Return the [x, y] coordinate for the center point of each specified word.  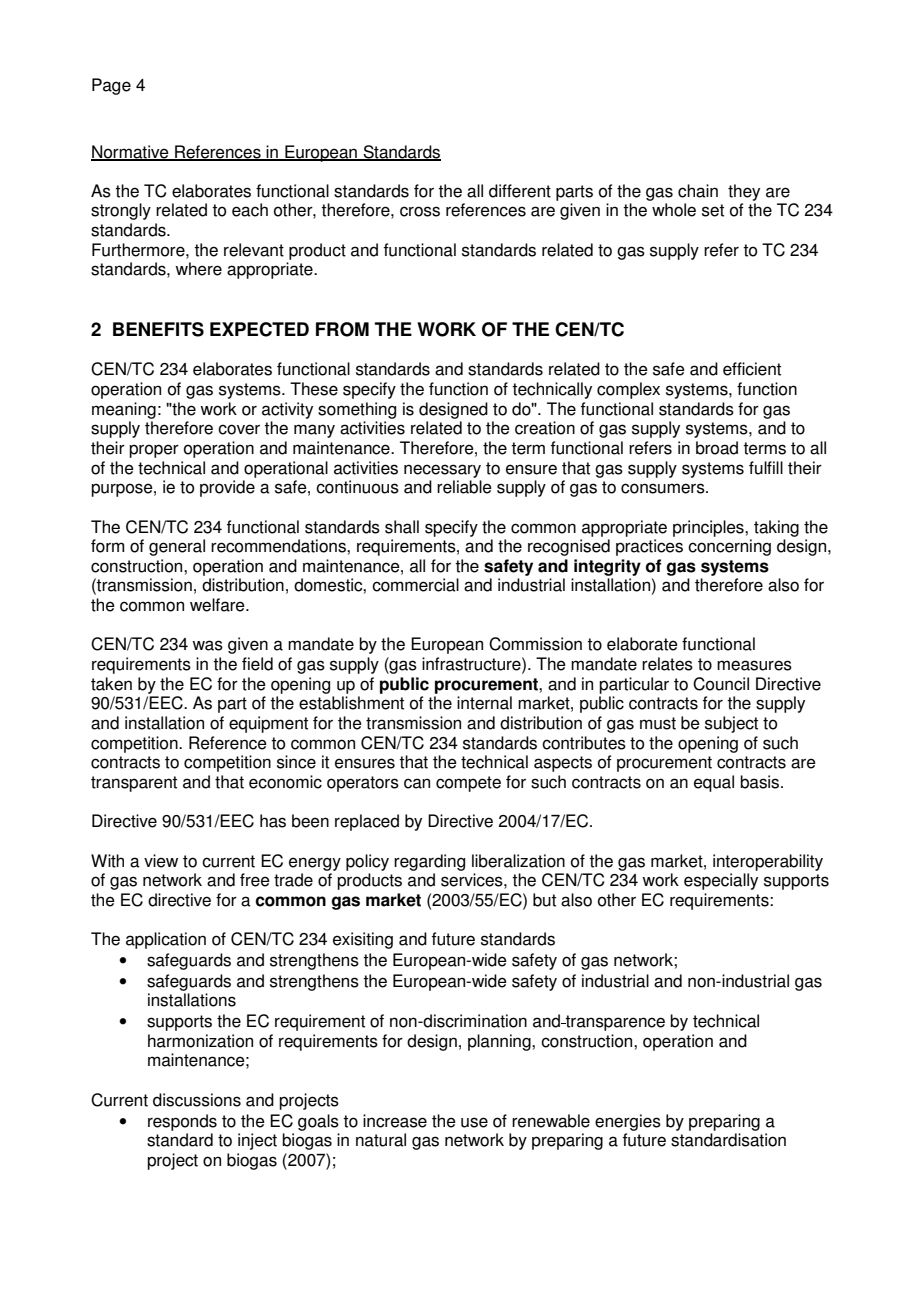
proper [154, 451]
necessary [442, 471]
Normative [131, 152]
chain [698, 191]
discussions [197, 1100]
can [417, 783]
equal [714, 783]
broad [717, 448]
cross [420, 211]
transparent [134, 784]
